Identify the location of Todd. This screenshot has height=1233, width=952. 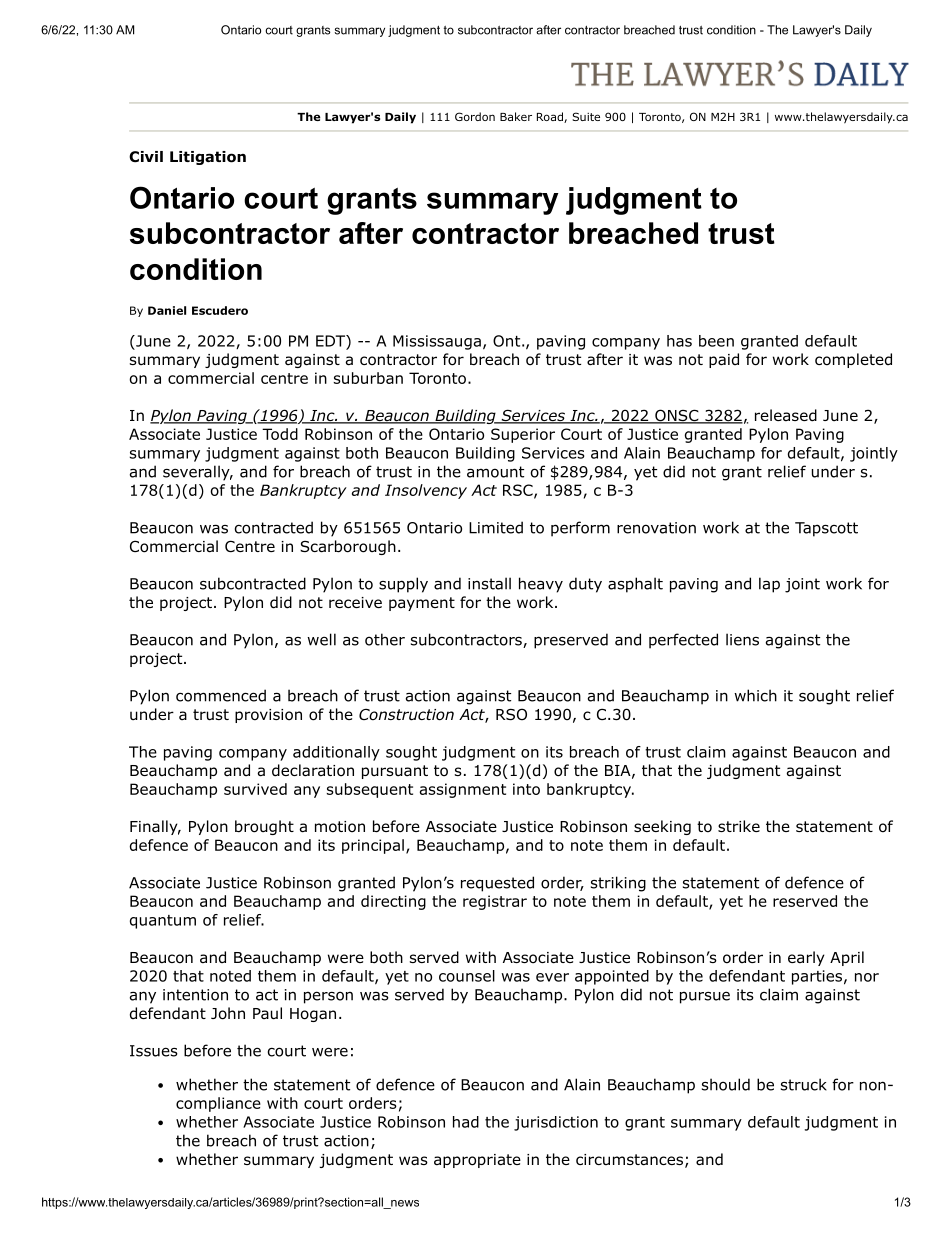
(280, 434).
